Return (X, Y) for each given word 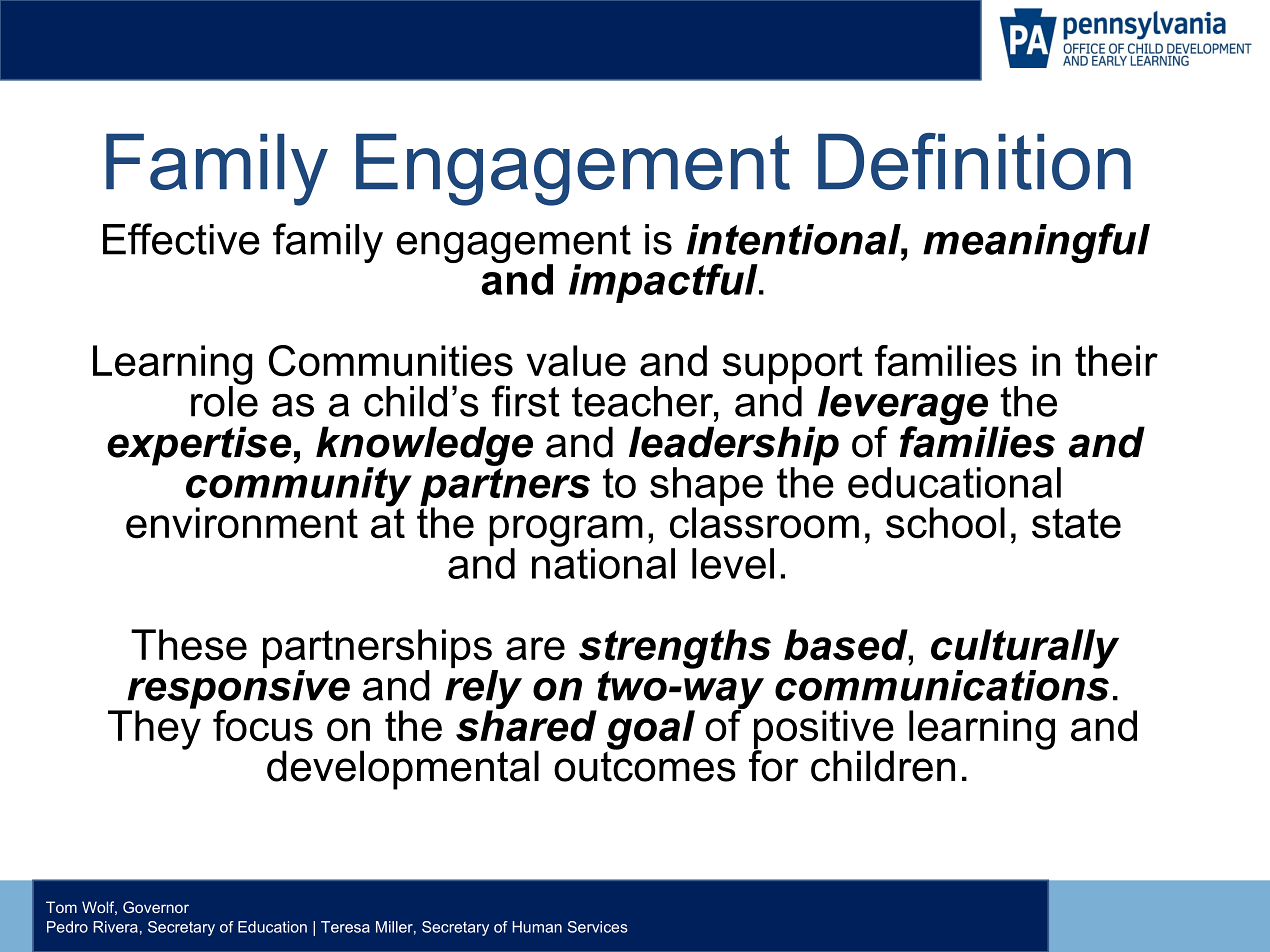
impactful (664, 283)
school (945, 523)
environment (242, 523)
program (566, 532)
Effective (181, 239)
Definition (974, 161)
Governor (156, 907)
